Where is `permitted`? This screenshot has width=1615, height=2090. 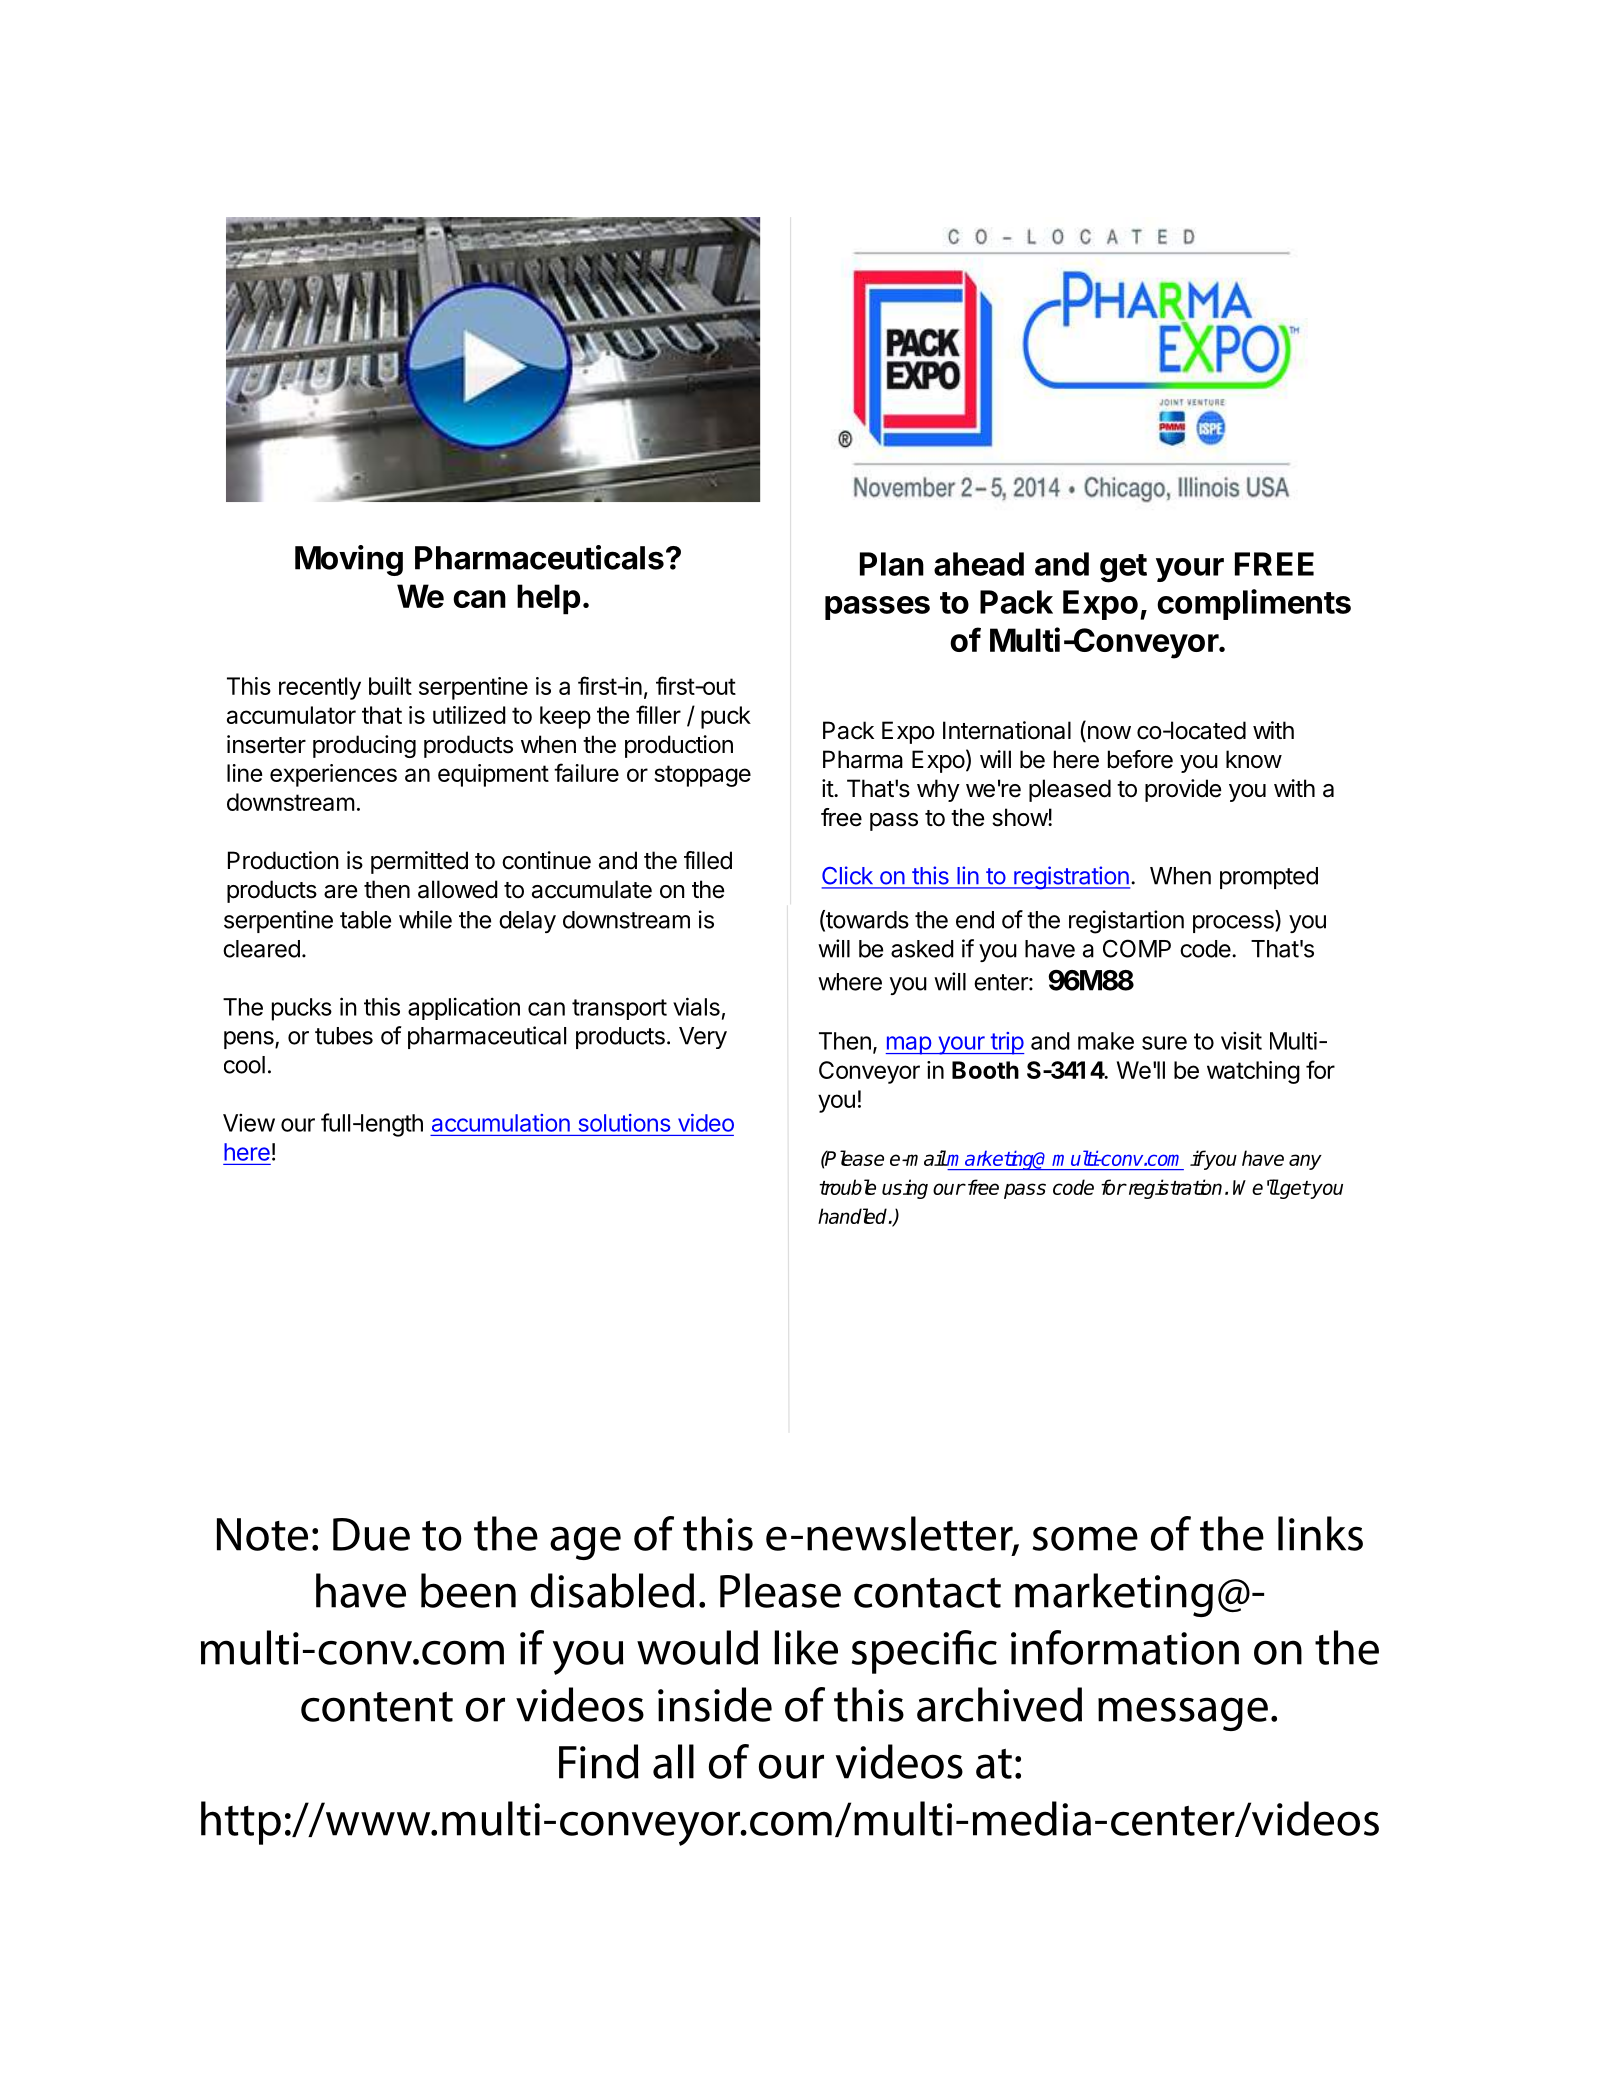
permitted is located at coordinates (419, 862).
